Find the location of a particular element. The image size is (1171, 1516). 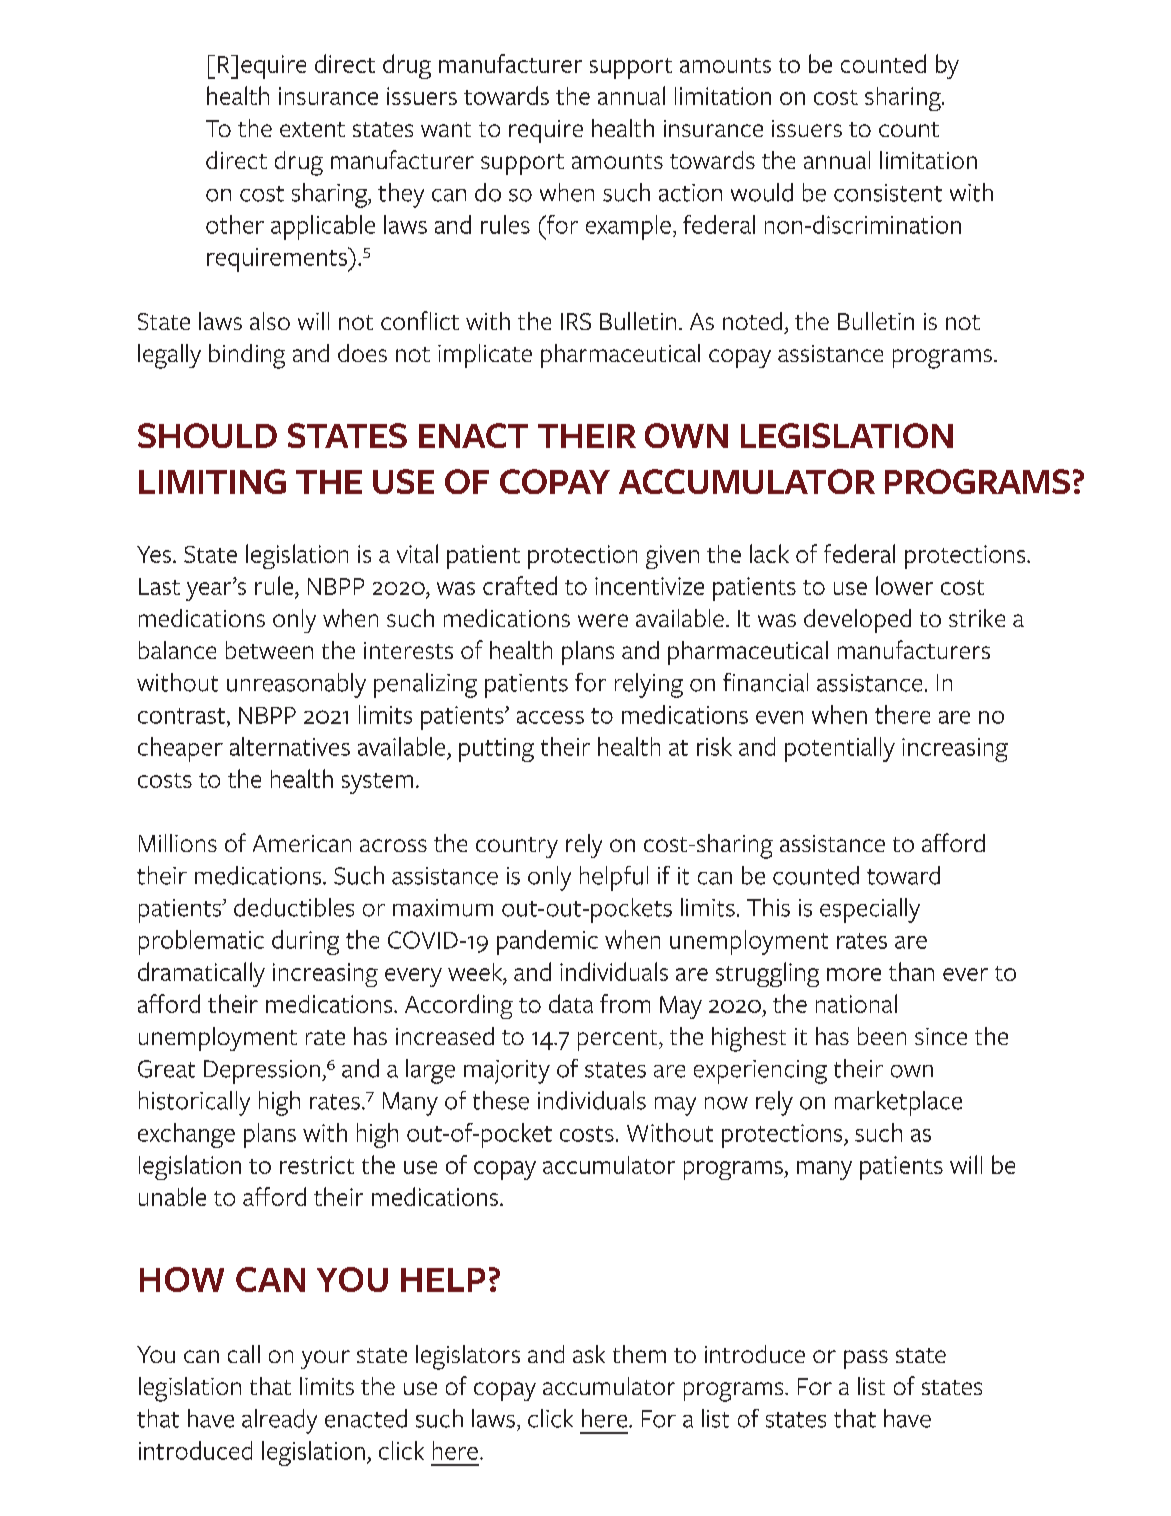

example is located at coordinates (628, 227).
